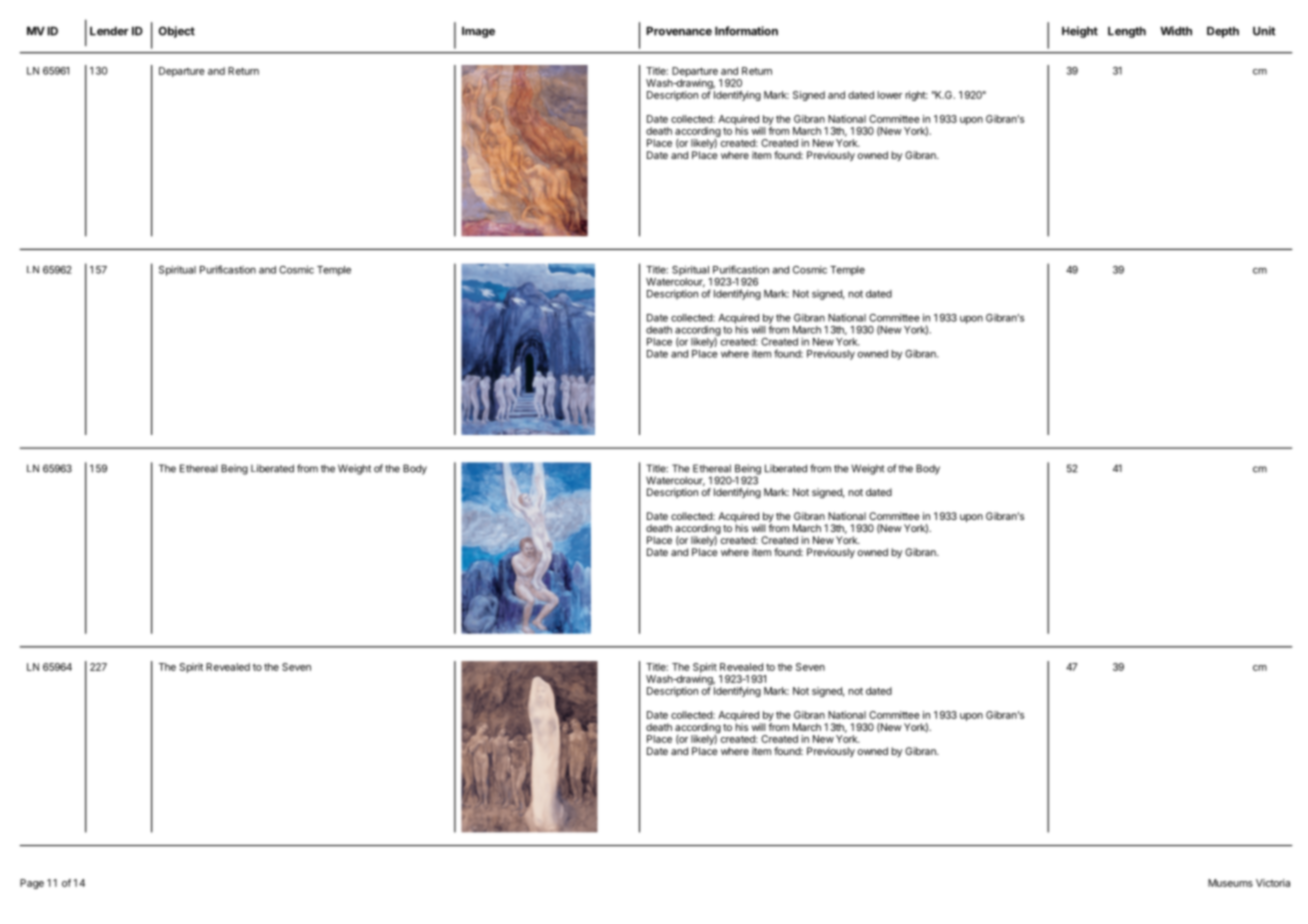 The width and height of the page is (1308, 924). Describe the element at coordinates (1080, 32) in the page. I see `Height` at that location.
